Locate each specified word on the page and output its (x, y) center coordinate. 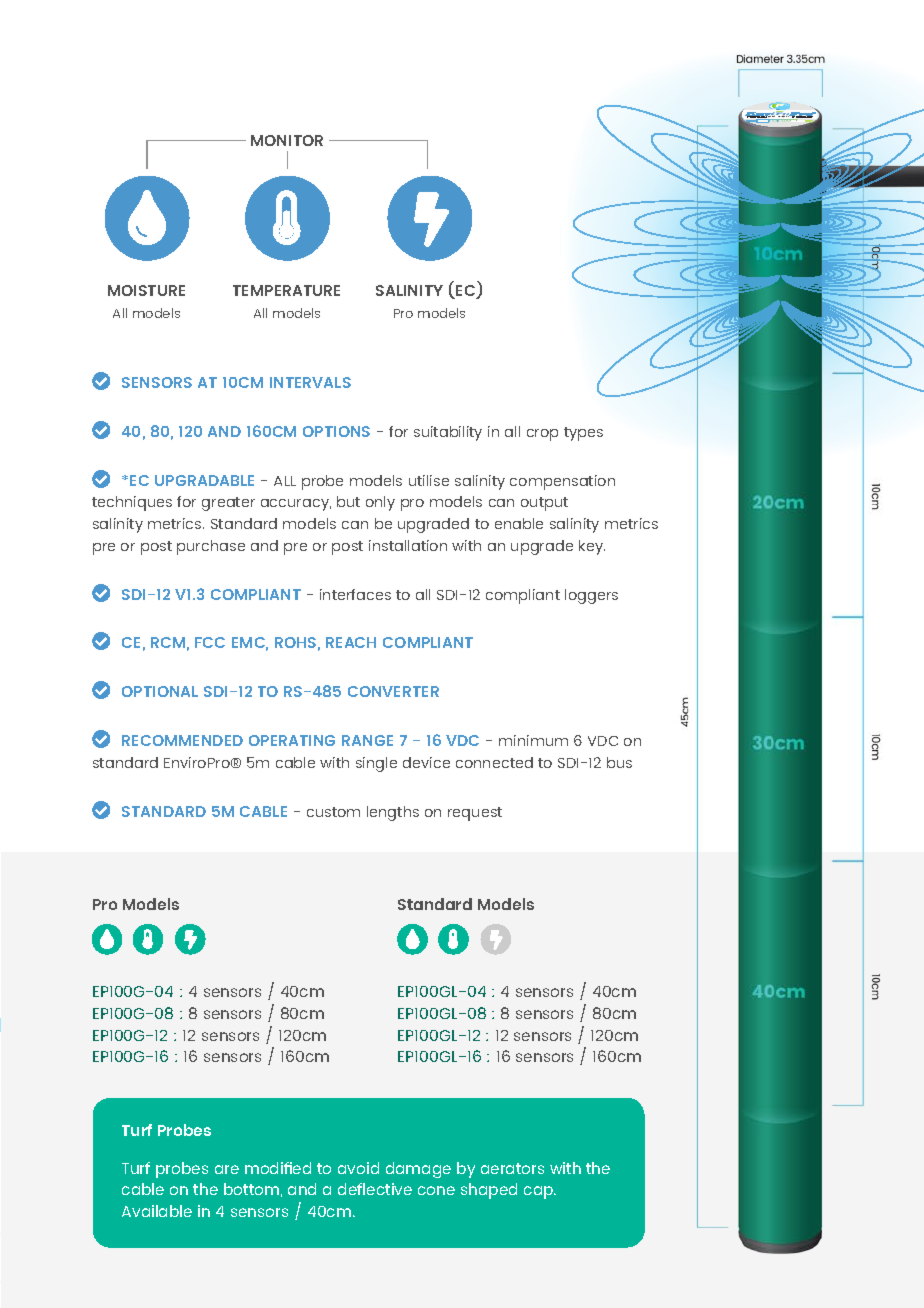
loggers (591, 596)
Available (157, 1211)
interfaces (355, 594)
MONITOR (287, 140)
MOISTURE (146, 290)
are (227, 1169)
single (376, 764)
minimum (533, 740)
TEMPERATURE (286, 290)
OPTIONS (336, 431)
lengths (393, 813)
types (583, 434)
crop (542, 435)
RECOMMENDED (182, 740)
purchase (211, 547)
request (475, 814)
